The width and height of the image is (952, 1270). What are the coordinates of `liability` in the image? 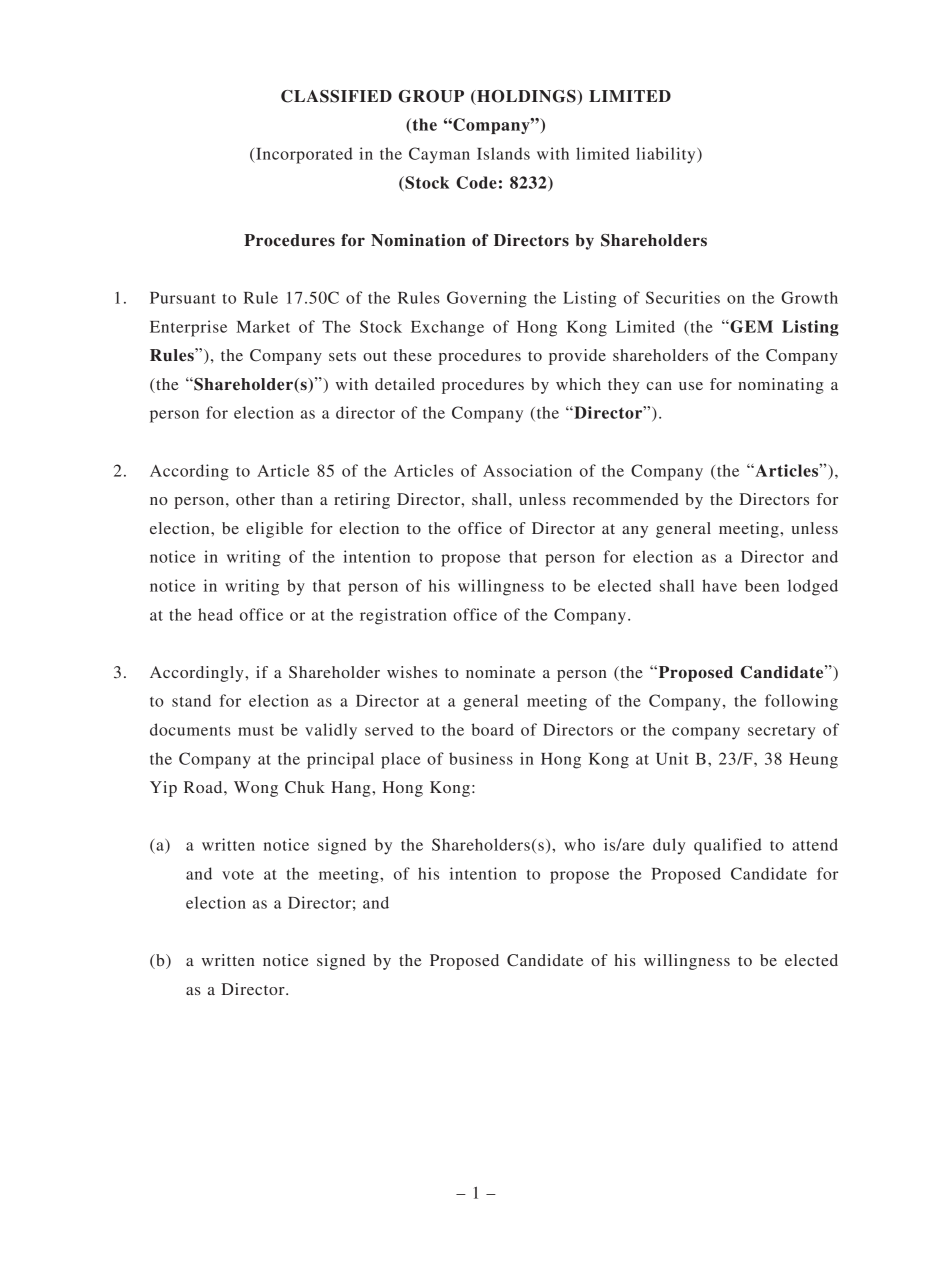 It's located at (667, 155).
